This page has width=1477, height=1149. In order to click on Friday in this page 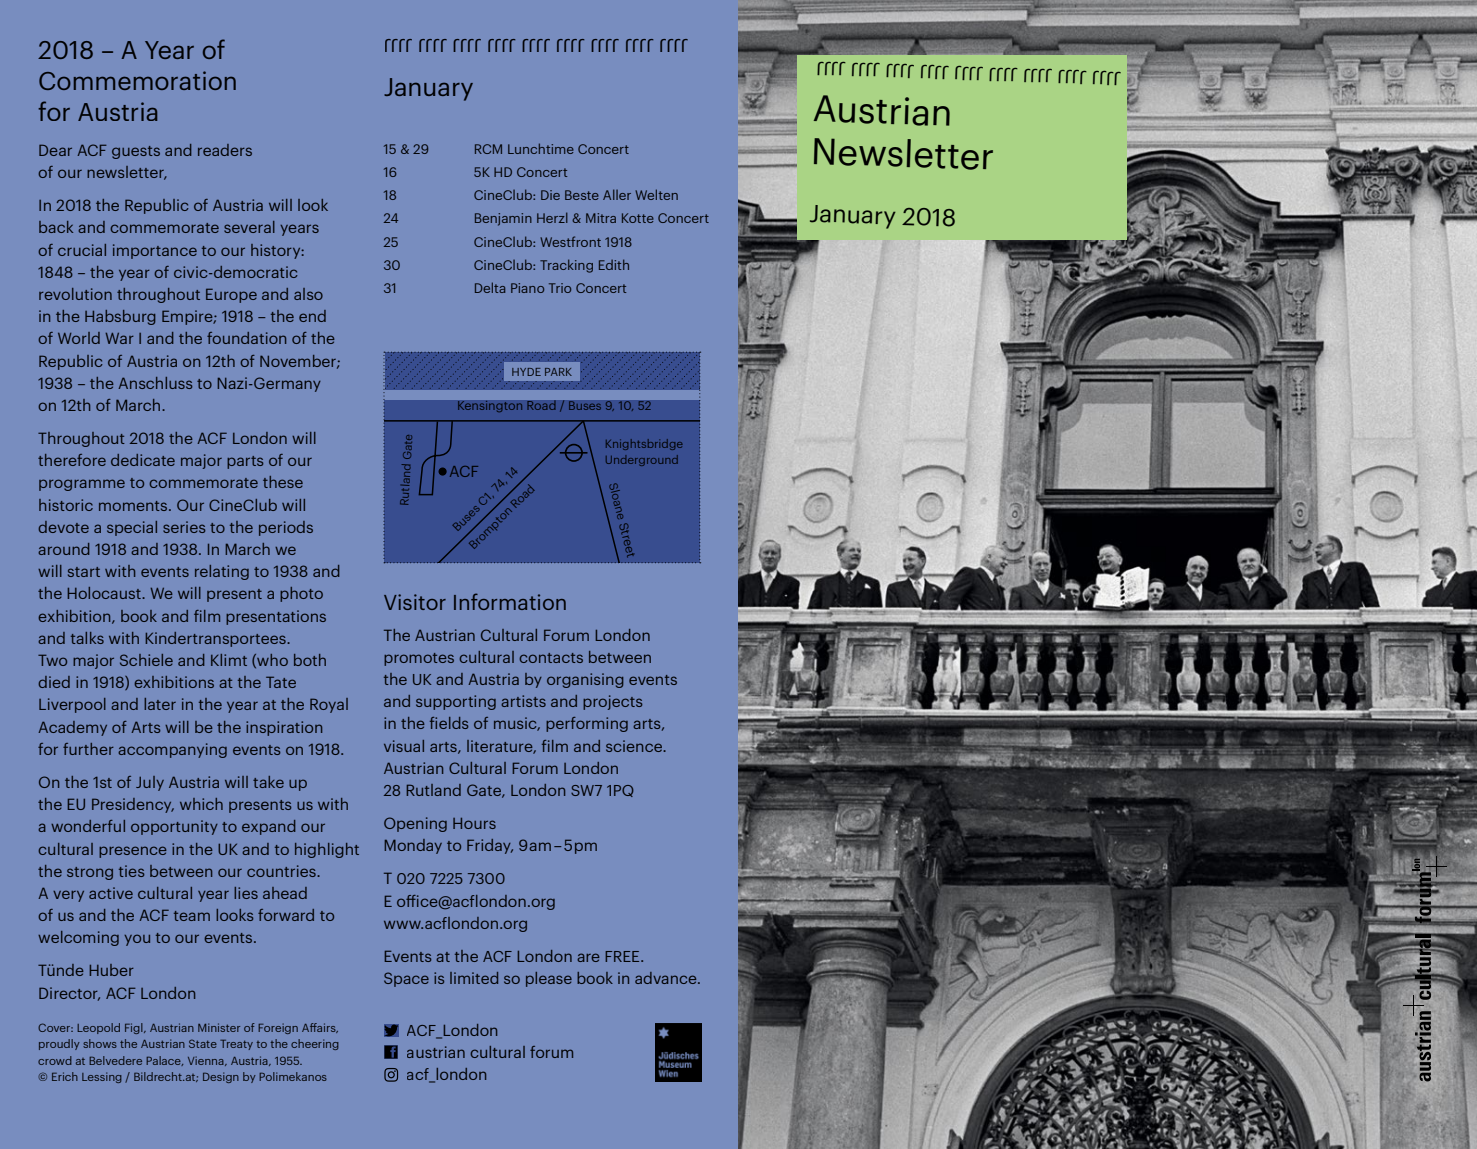, I will do `click(490, 846)`.
